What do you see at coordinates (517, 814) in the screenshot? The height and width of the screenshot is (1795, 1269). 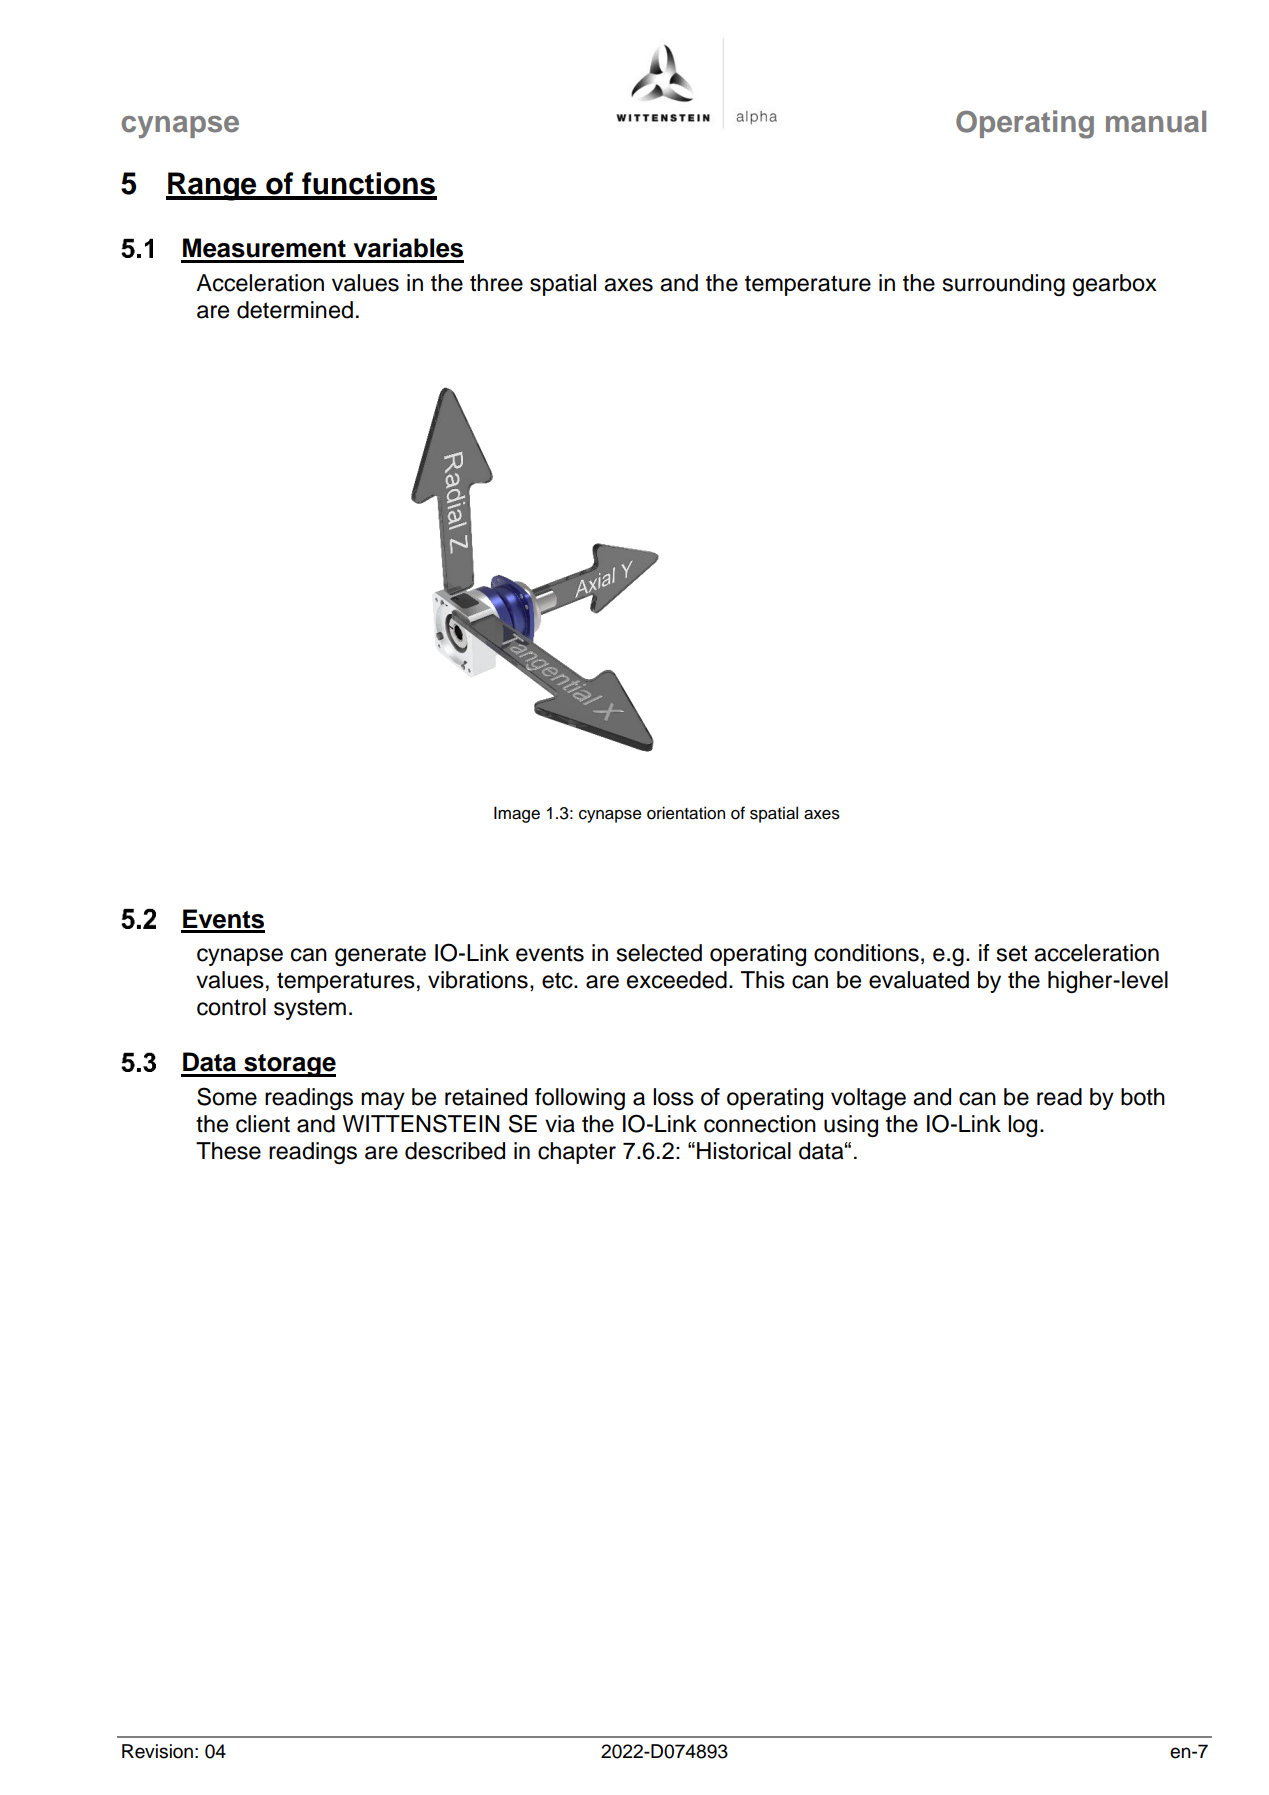 I see `Image` at bounding box center [517, 814].
